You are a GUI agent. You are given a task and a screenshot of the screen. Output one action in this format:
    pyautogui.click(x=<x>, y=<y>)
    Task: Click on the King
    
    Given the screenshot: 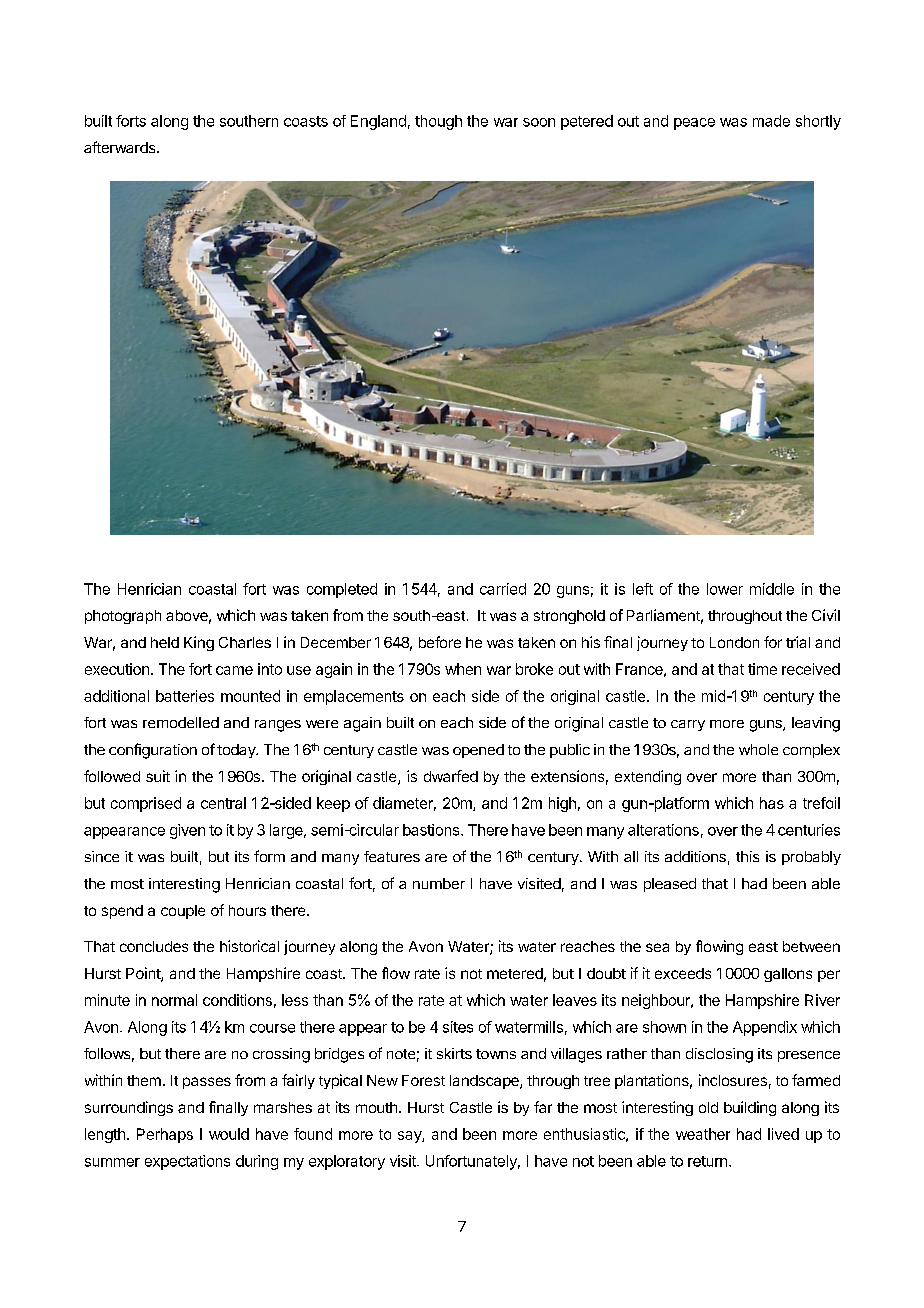 What is the action you would take?
    pyautogui.click(x=199, y=643)
